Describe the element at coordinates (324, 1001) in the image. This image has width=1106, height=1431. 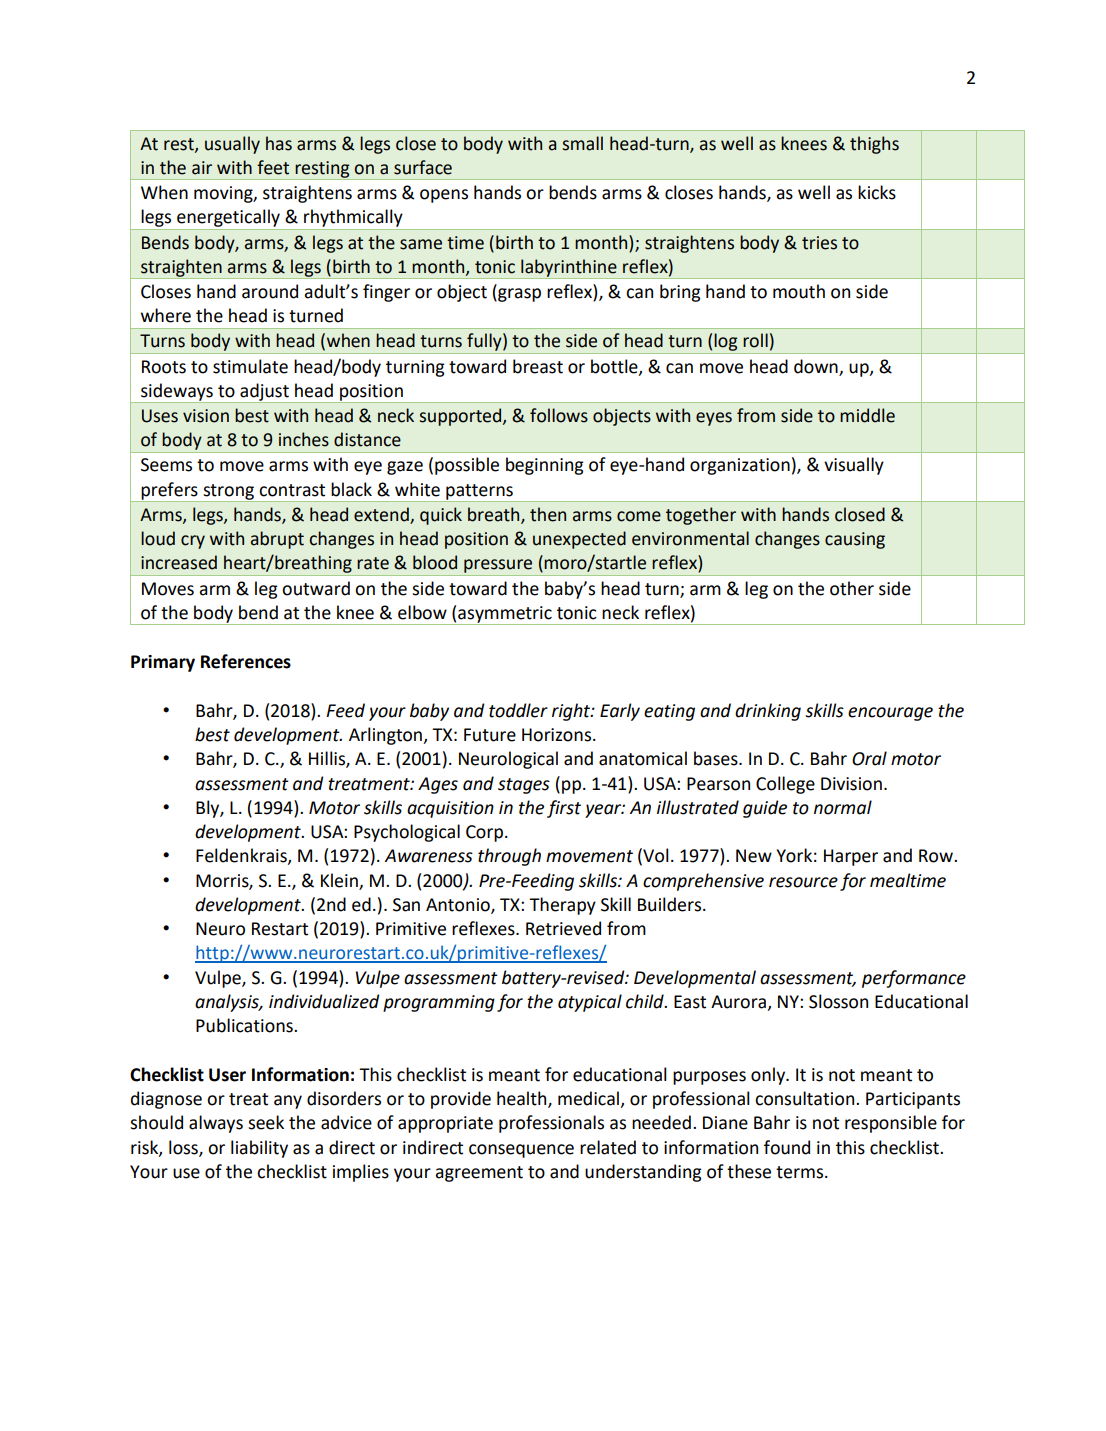
I see `individualized` at that location.
